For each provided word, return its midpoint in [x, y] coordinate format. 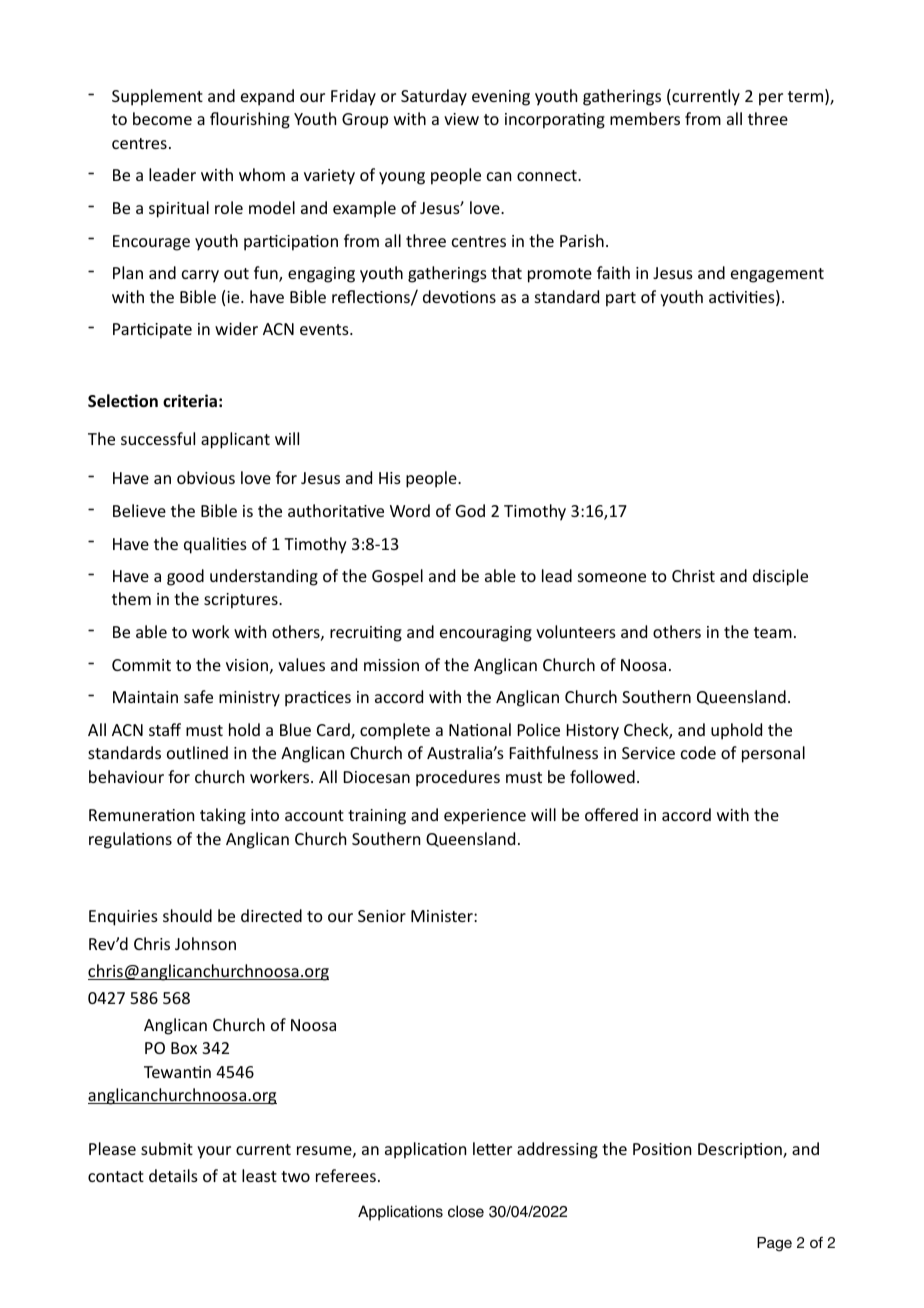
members [645, 118]
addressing [557, 1150]
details [173, 1175]
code [698, 752]
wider [236, 328]
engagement [777, 275]
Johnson [205, 943]
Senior [382, 916]
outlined [197, 752]
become [162, 118]
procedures [458, 778]
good [185, 577]
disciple [780, 577]
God [470, 510]
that [506, 272]
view [461, 119]
